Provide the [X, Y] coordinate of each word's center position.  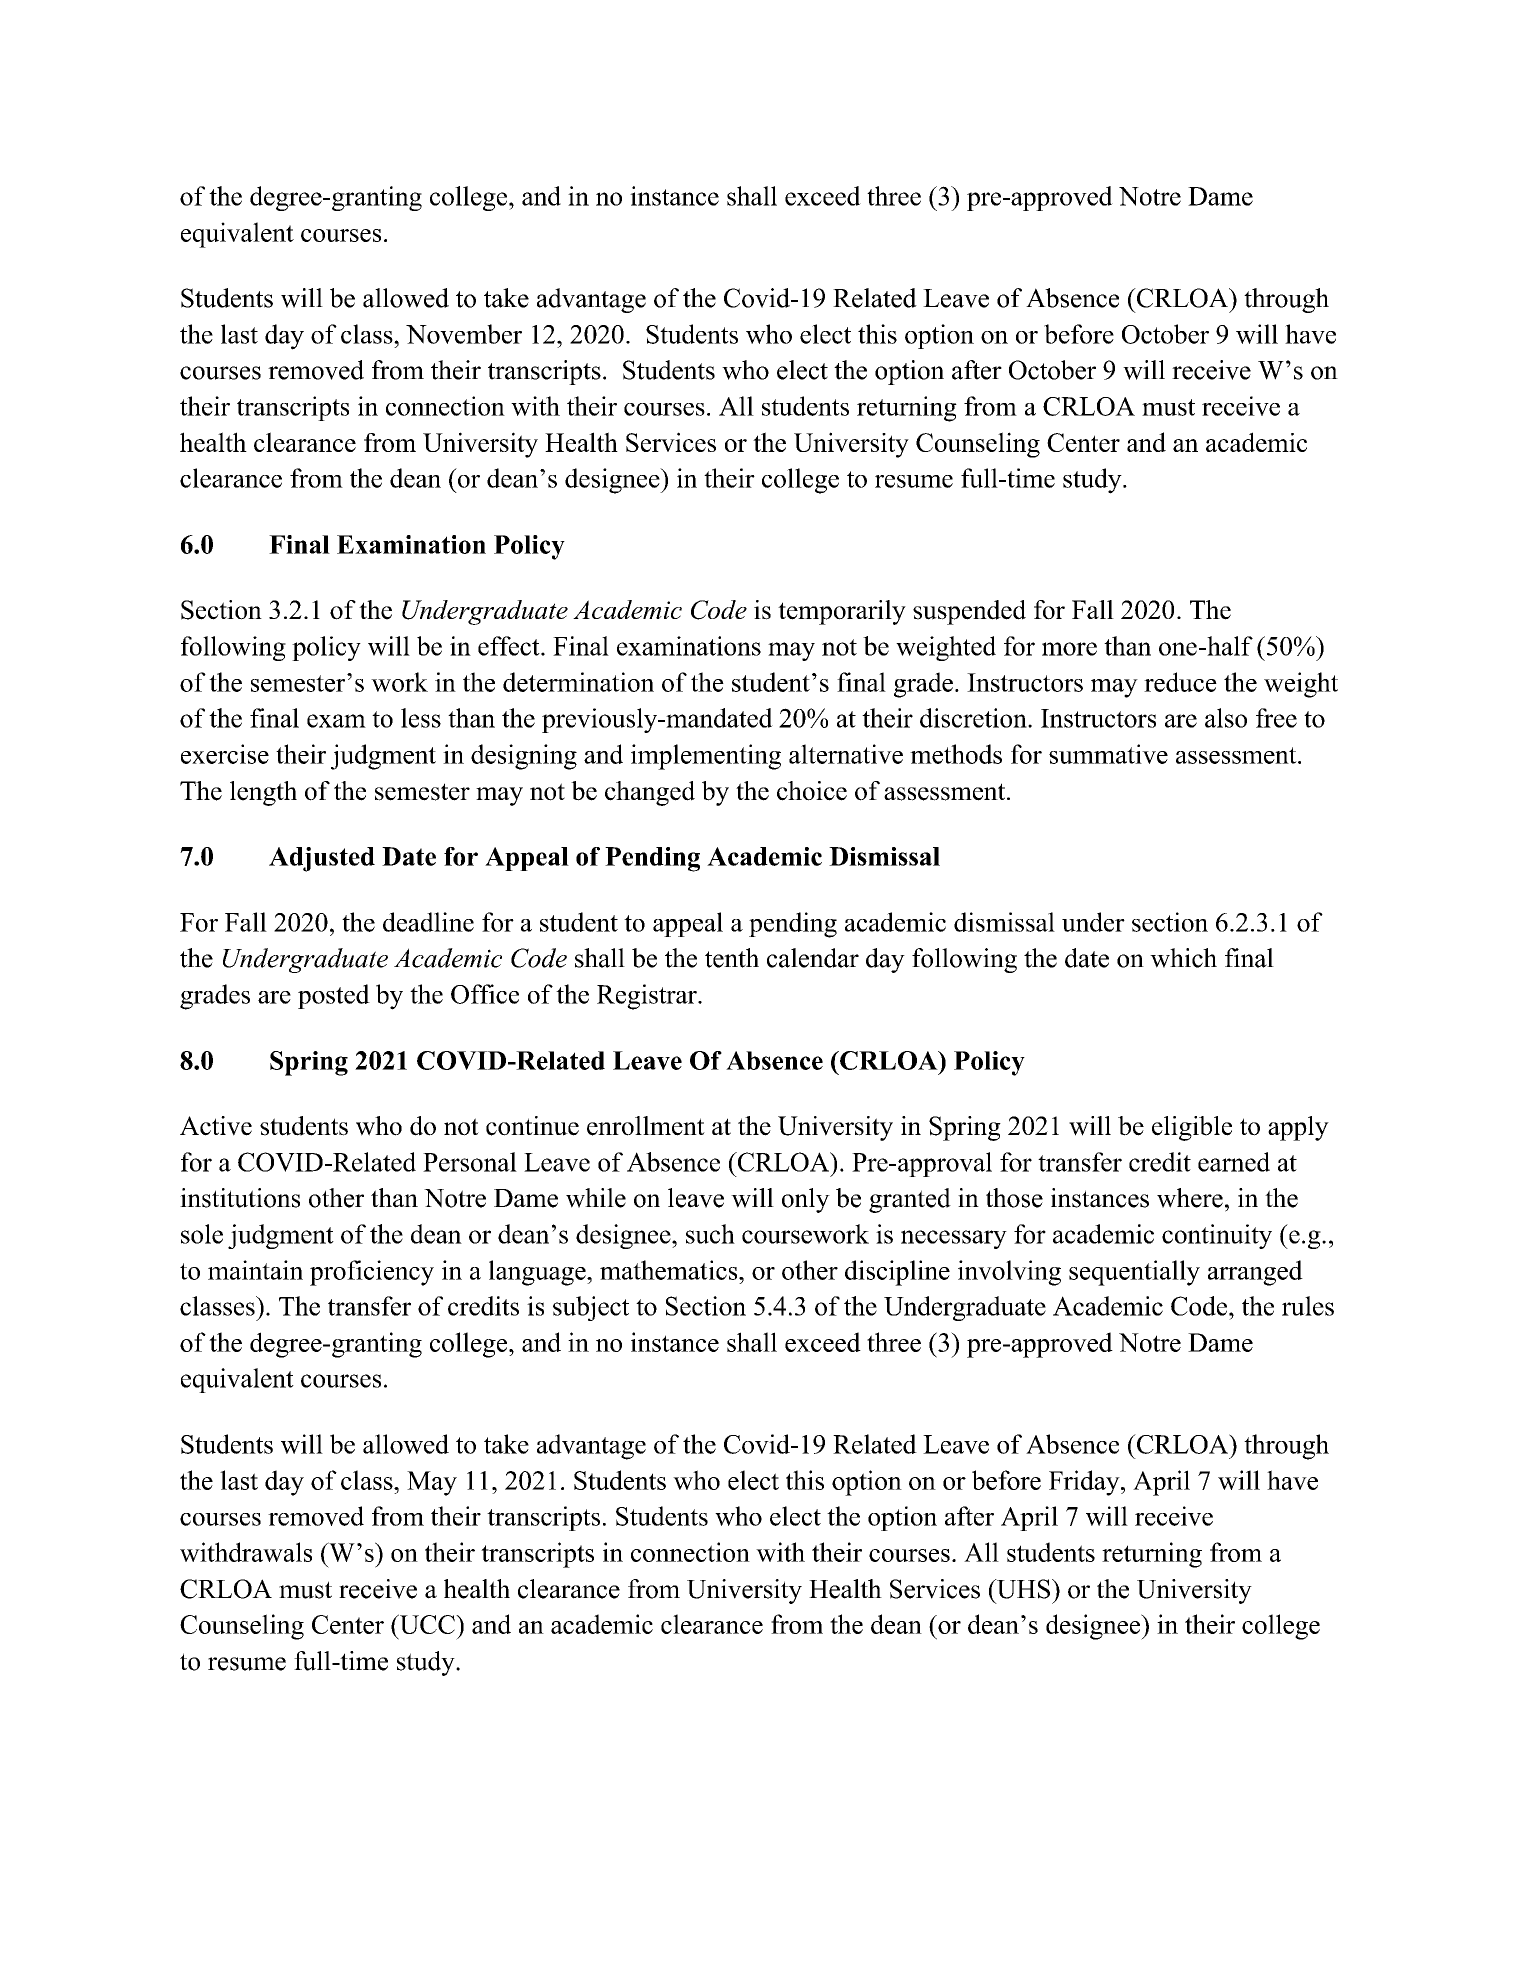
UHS [1022, 1589]
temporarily [842, 612]
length [263, 793]
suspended [969, 612]
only [806, 1200]
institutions [240, 1198]
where [1190, 1198]
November [464, 334]
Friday [1085, 1483]
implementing [706, 757]
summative [1108, 754]
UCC [427, 1624]
